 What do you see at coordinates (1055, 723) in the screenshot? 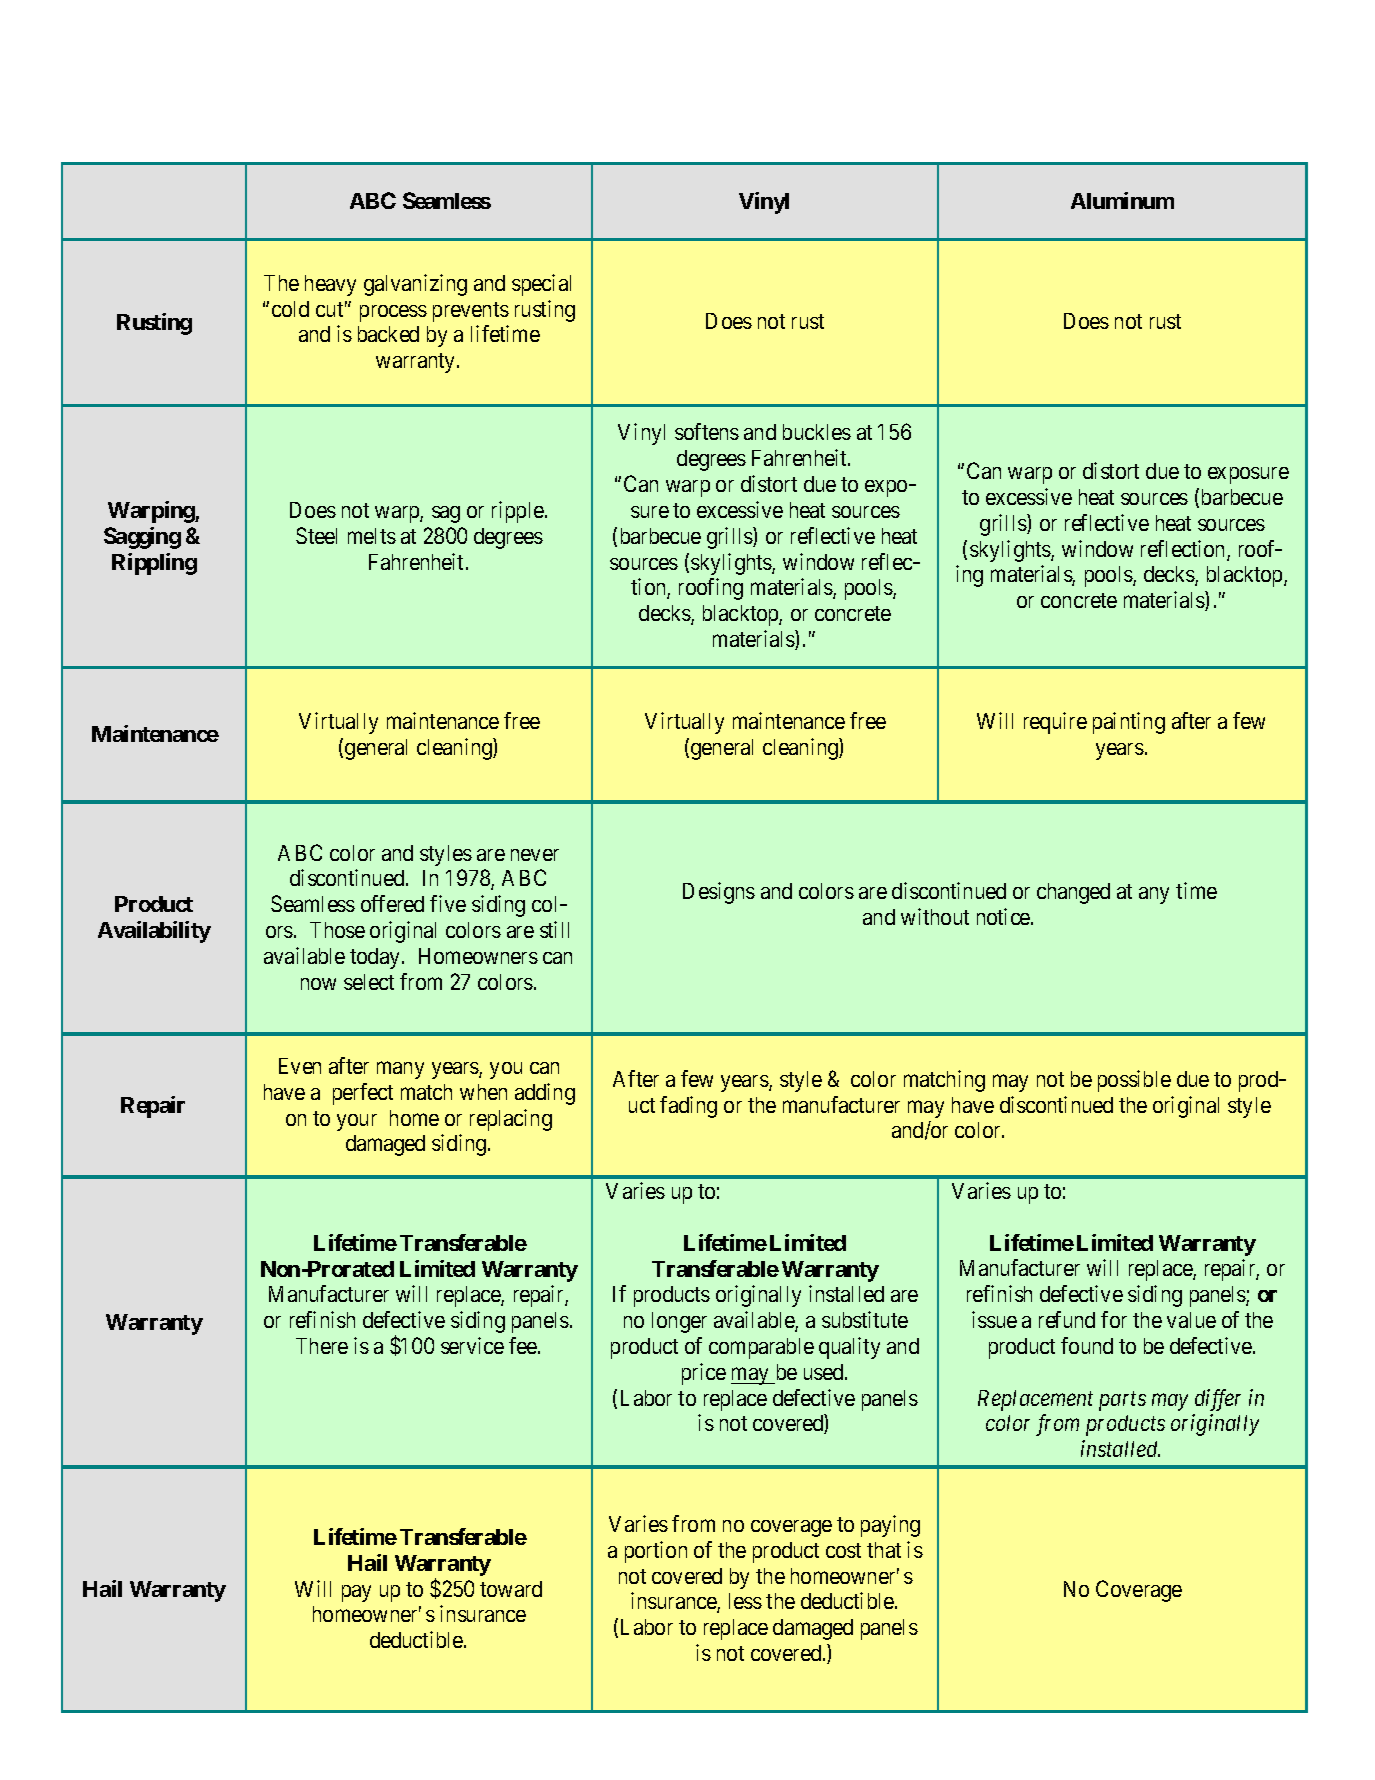
I see `require` at bounding box center [1055, 723].
